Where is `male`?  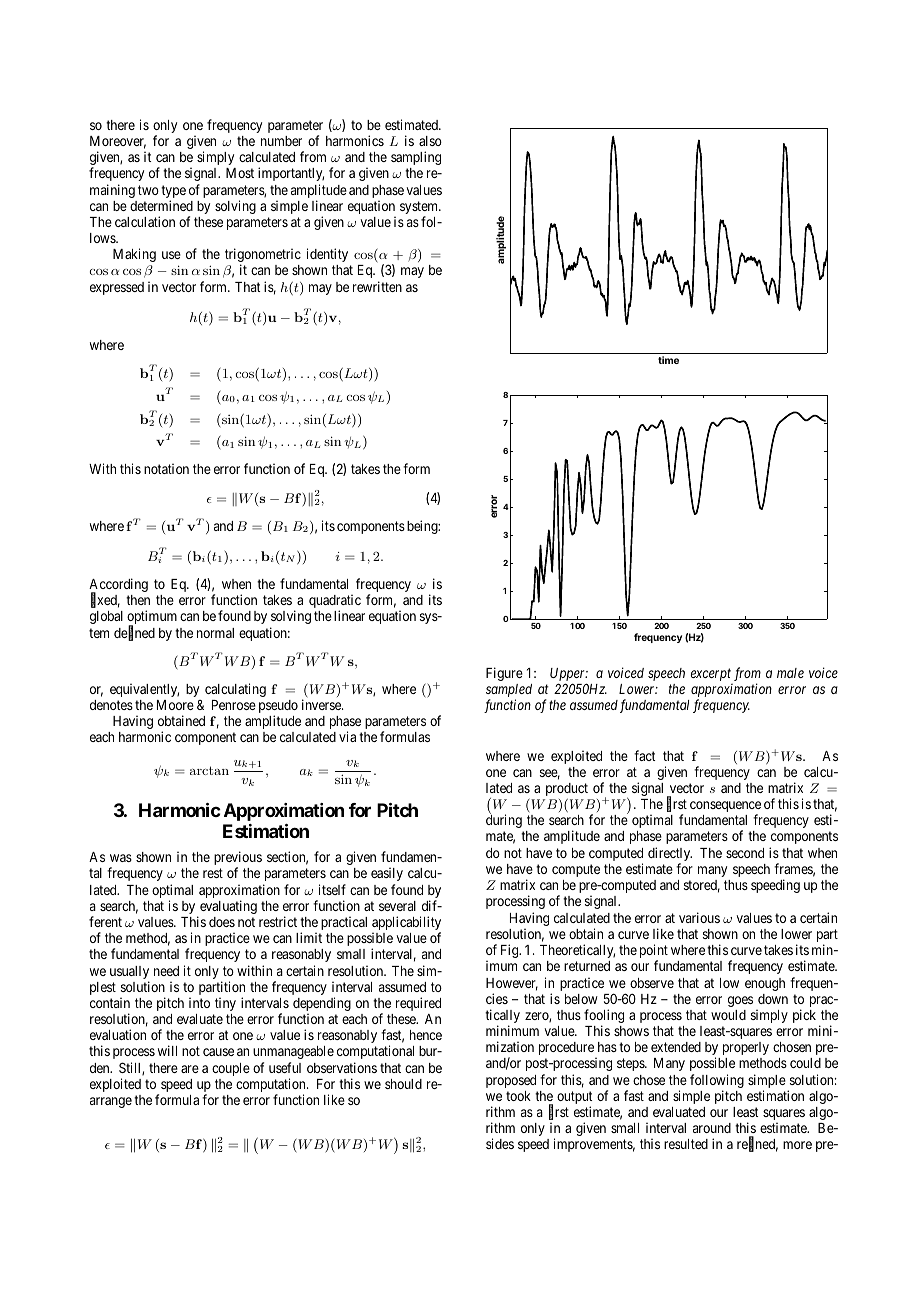
male is located at coordinates (790, 673).
